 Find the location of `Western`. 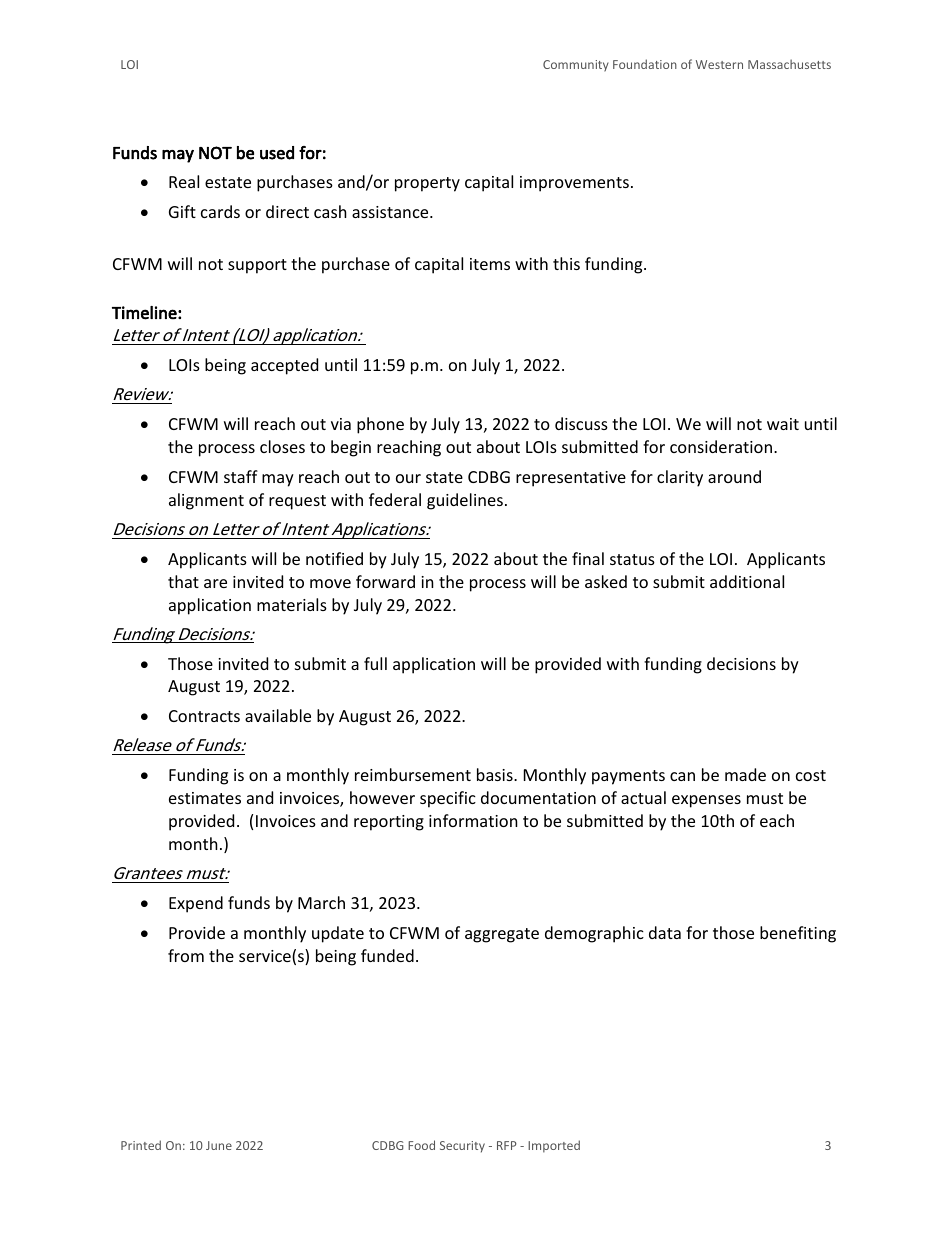

Western is located at coordinates (719, 64).
